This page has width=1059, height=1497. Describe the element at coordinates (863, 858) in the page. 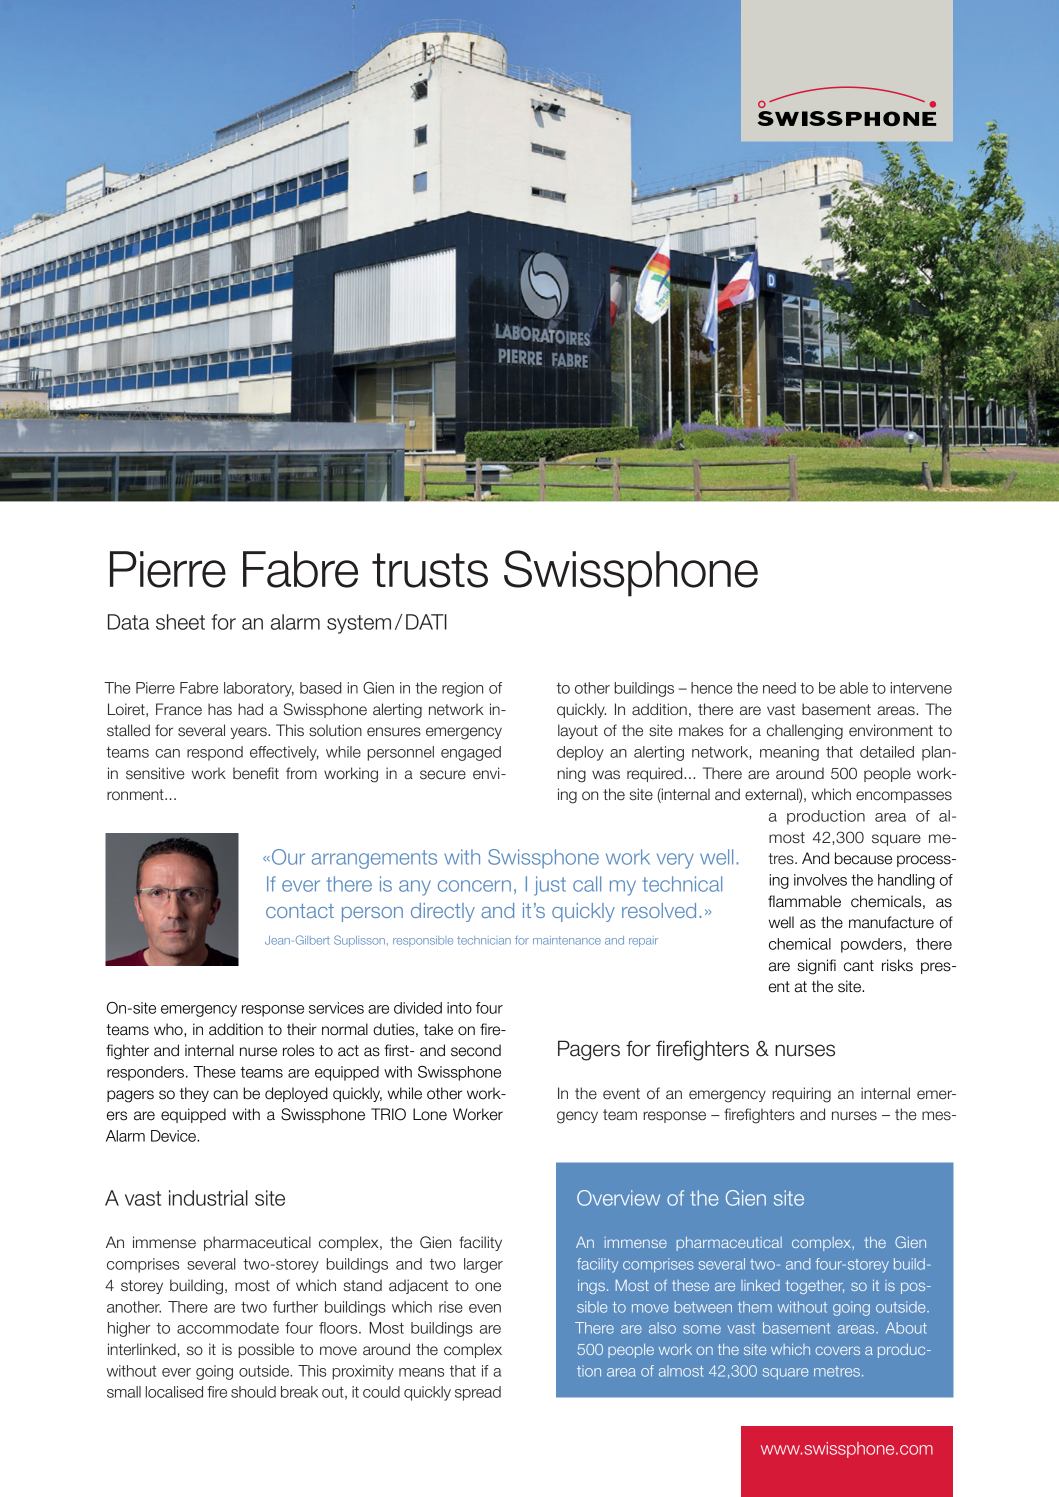

I see `because` at that location.
